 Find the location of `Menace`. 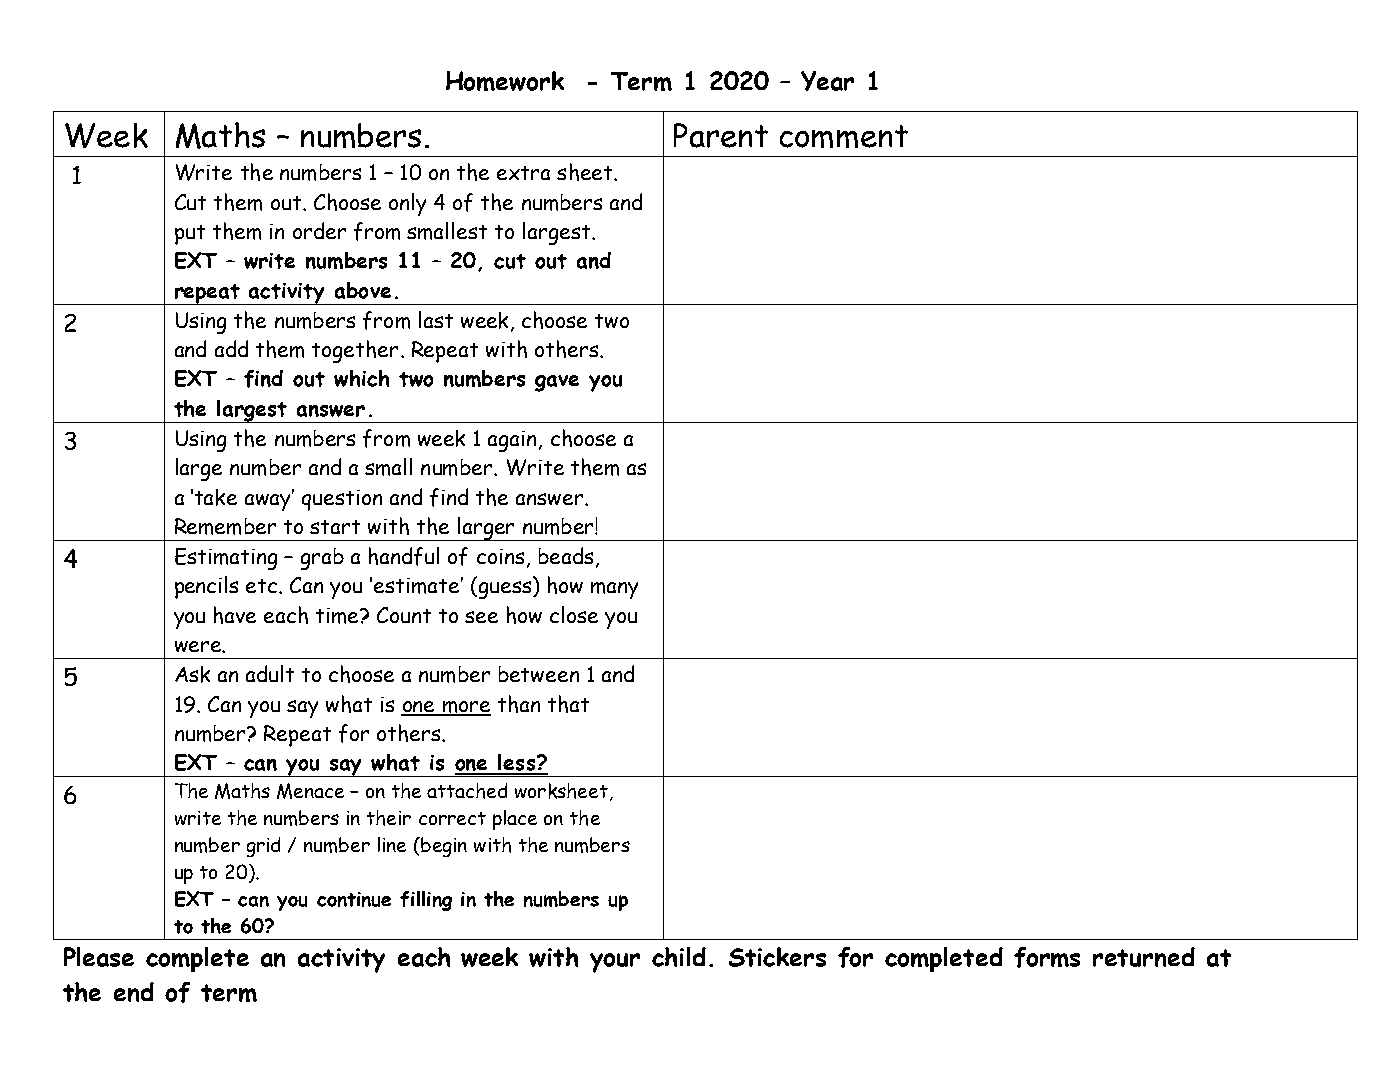

Menace is located at coordinates (310, 791).
